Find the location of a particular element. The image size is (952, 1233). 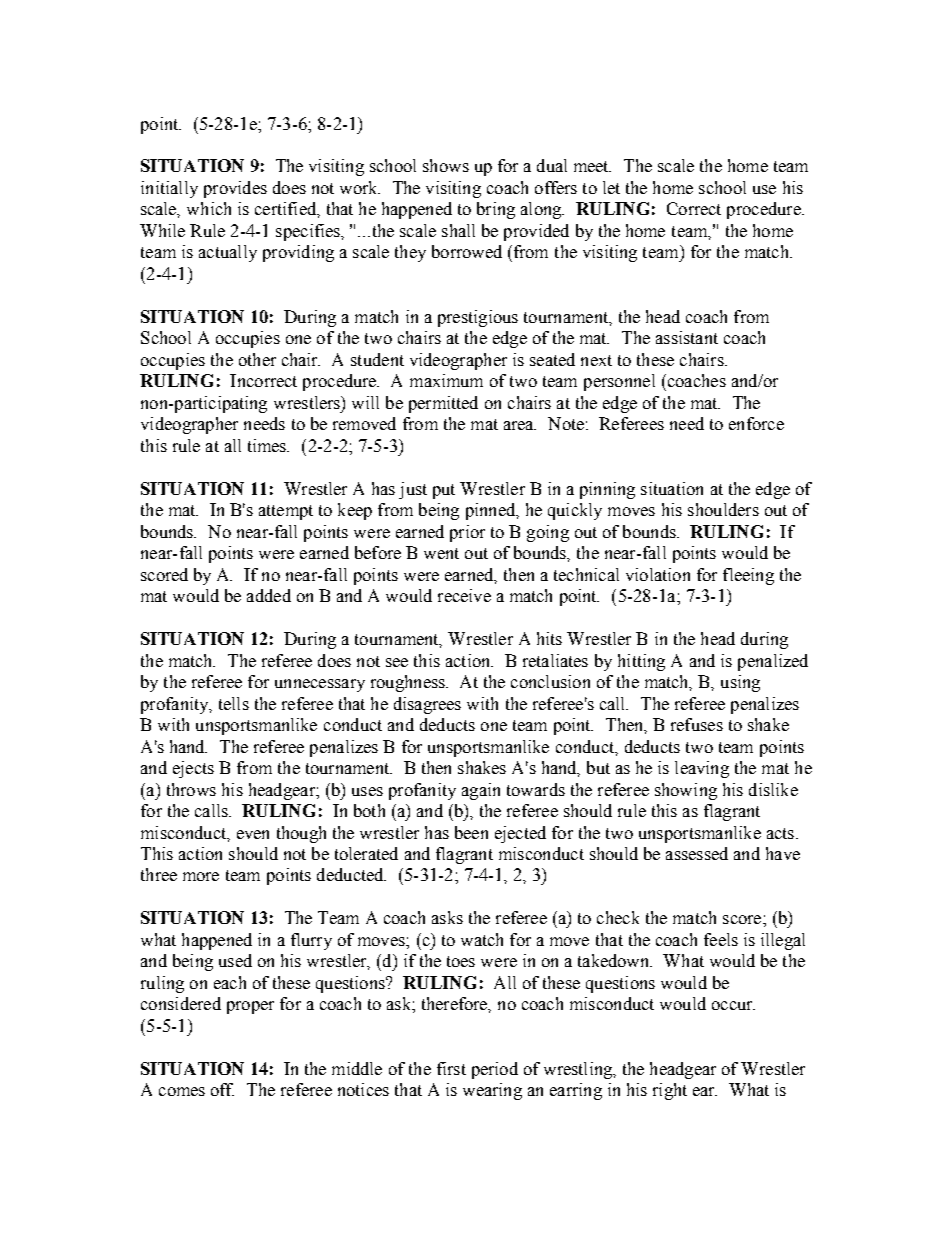

bring is located at coordinates (496, 210).
